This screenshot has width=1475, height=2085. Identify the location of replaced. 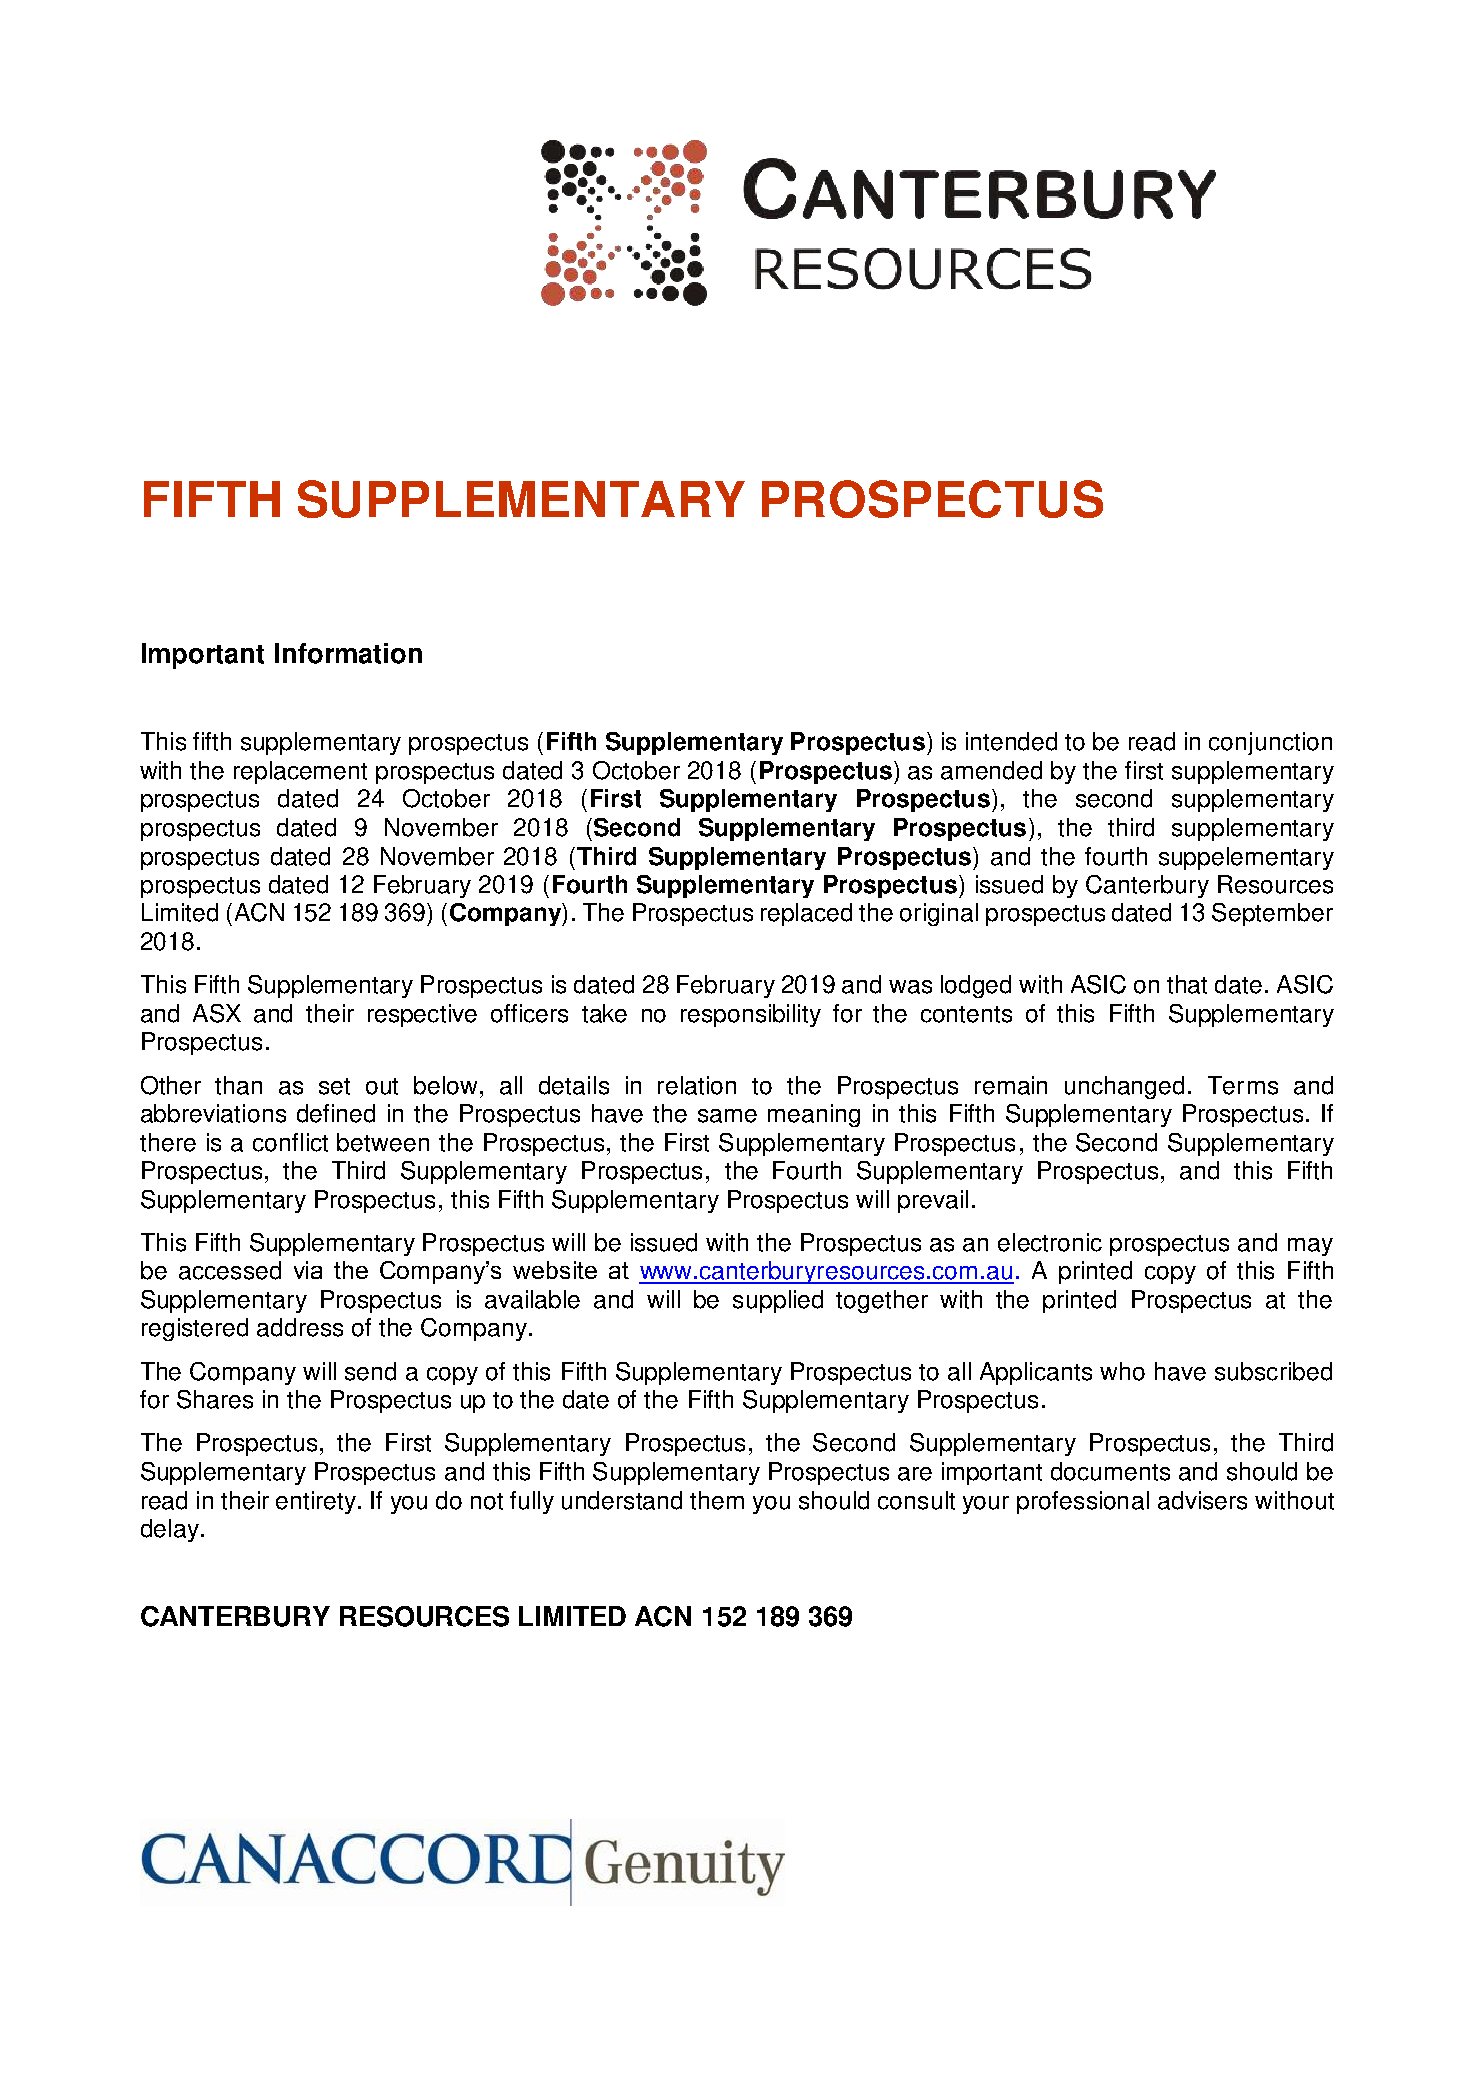
(806, 914).
